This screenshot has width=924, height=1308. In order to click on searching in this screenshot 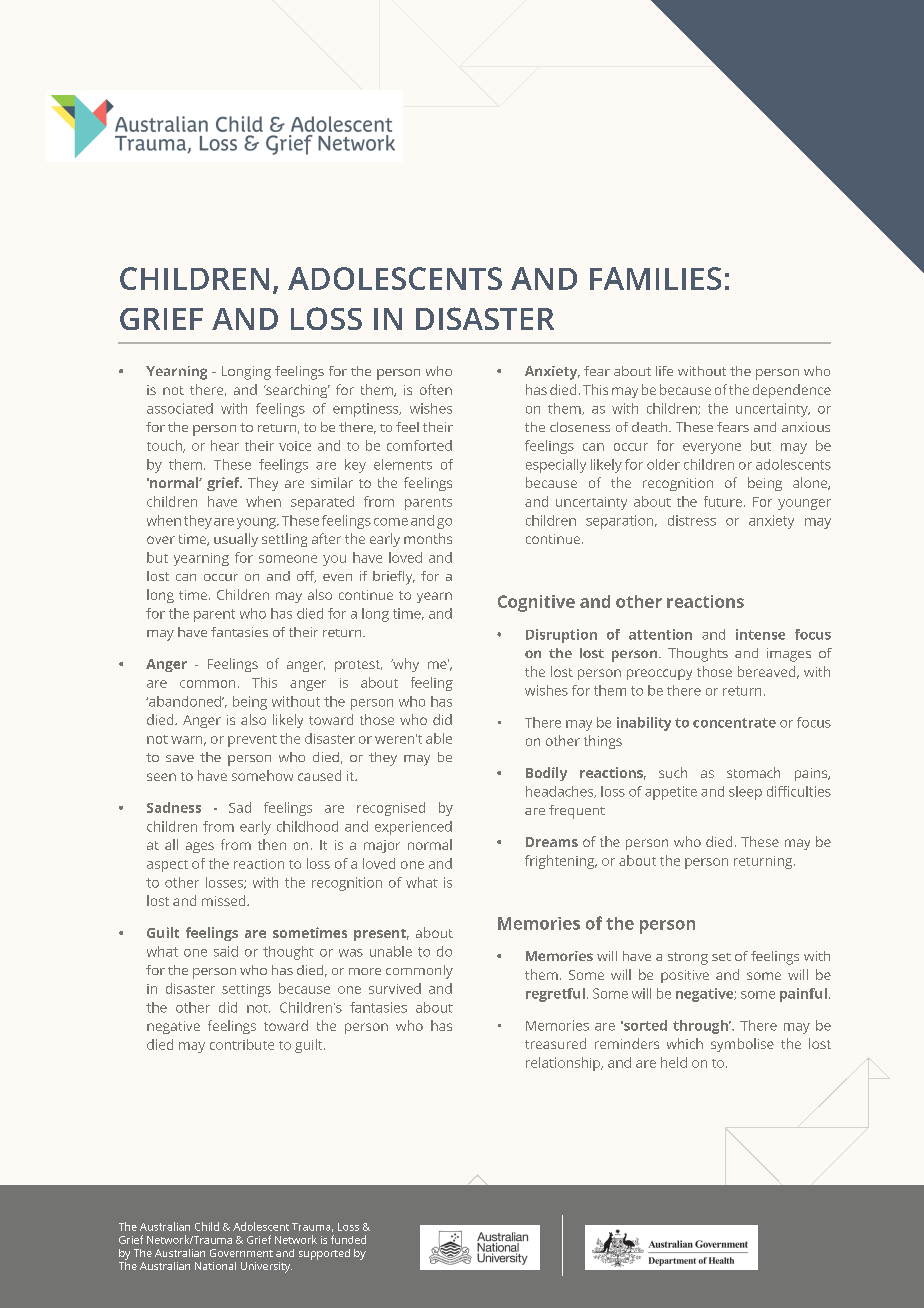, I will do `click(297, 391)`.
